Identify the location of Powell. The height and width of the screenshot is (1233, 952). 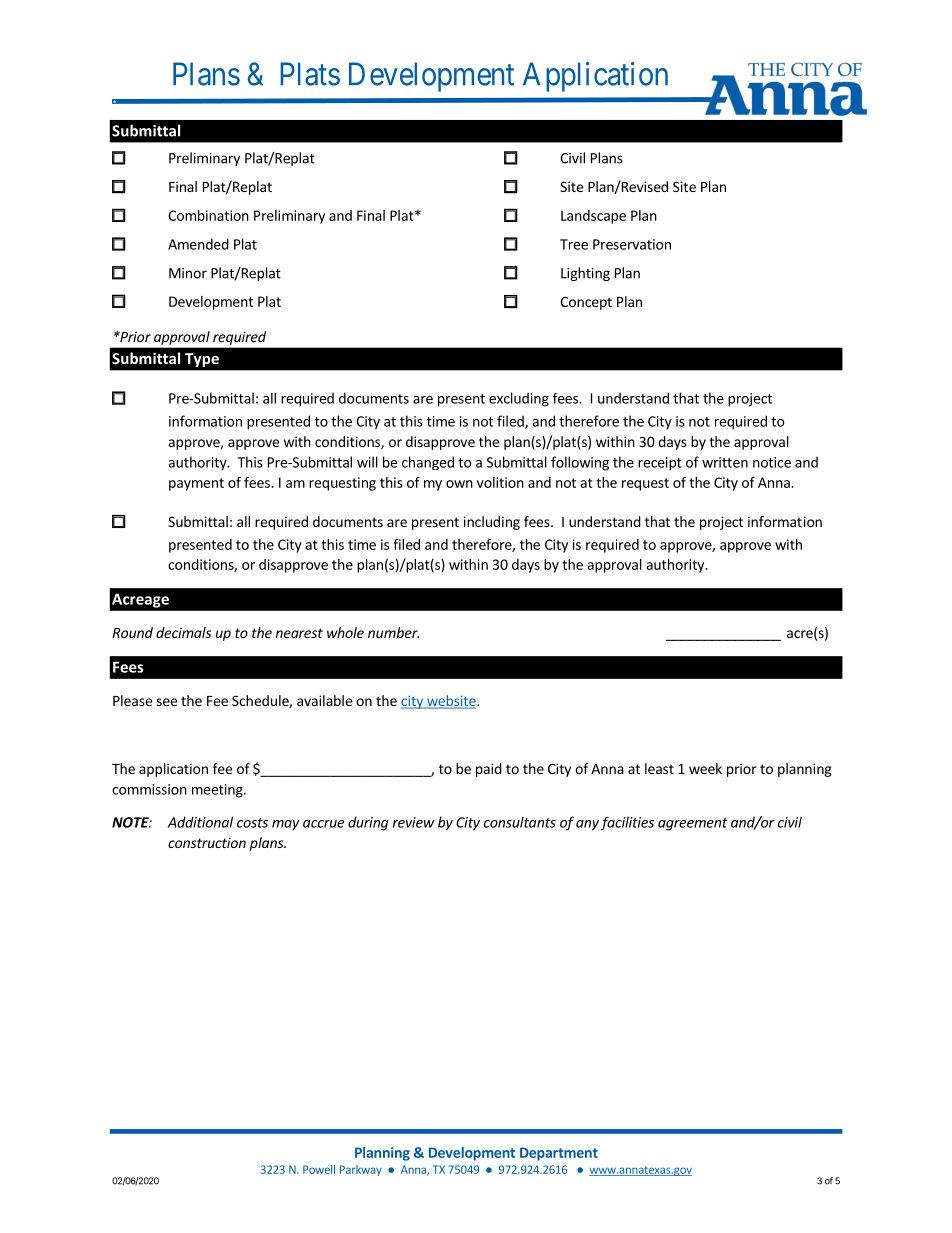
(319, 1169).
